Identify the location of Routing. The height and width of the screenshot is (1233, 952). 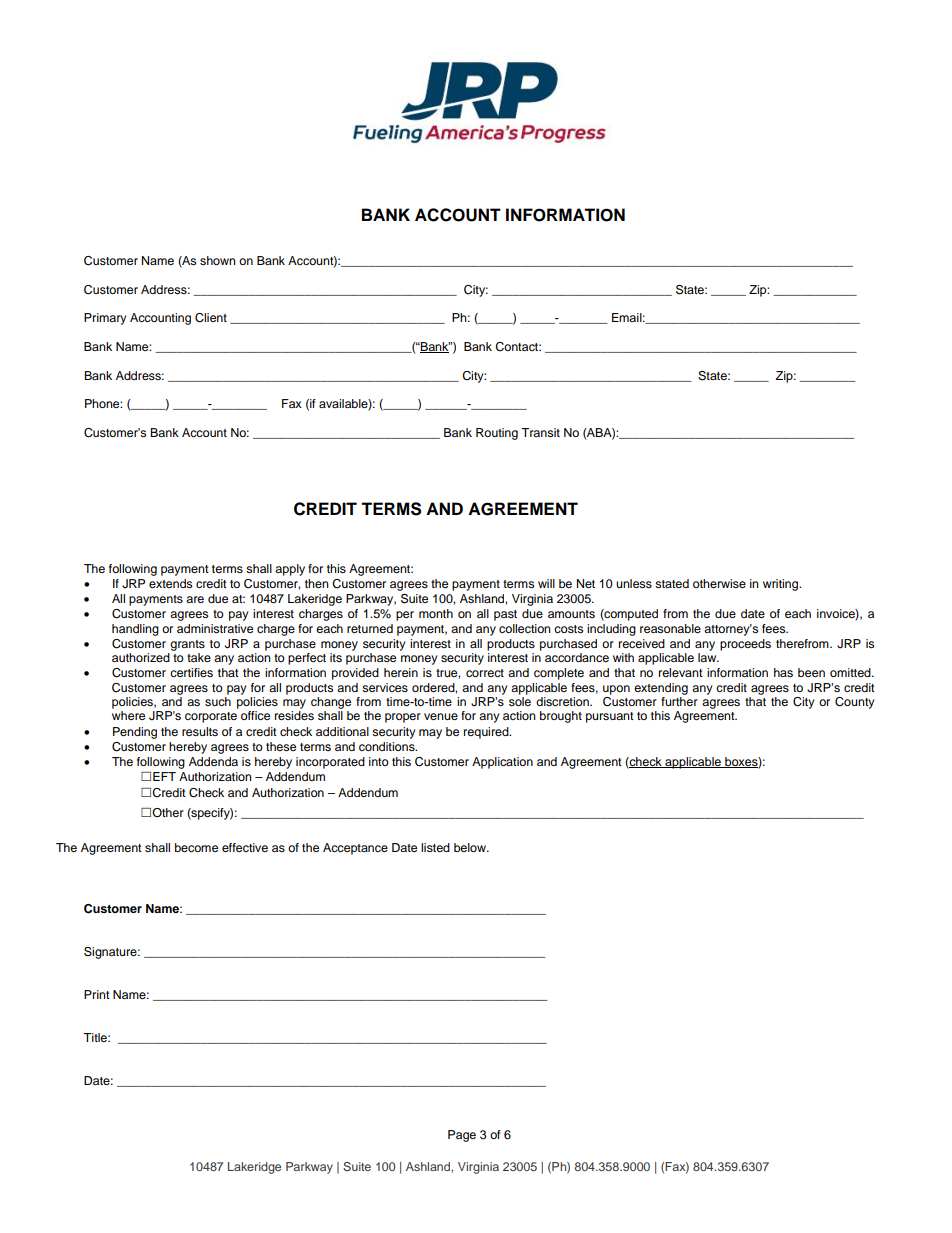
(497, 434).
